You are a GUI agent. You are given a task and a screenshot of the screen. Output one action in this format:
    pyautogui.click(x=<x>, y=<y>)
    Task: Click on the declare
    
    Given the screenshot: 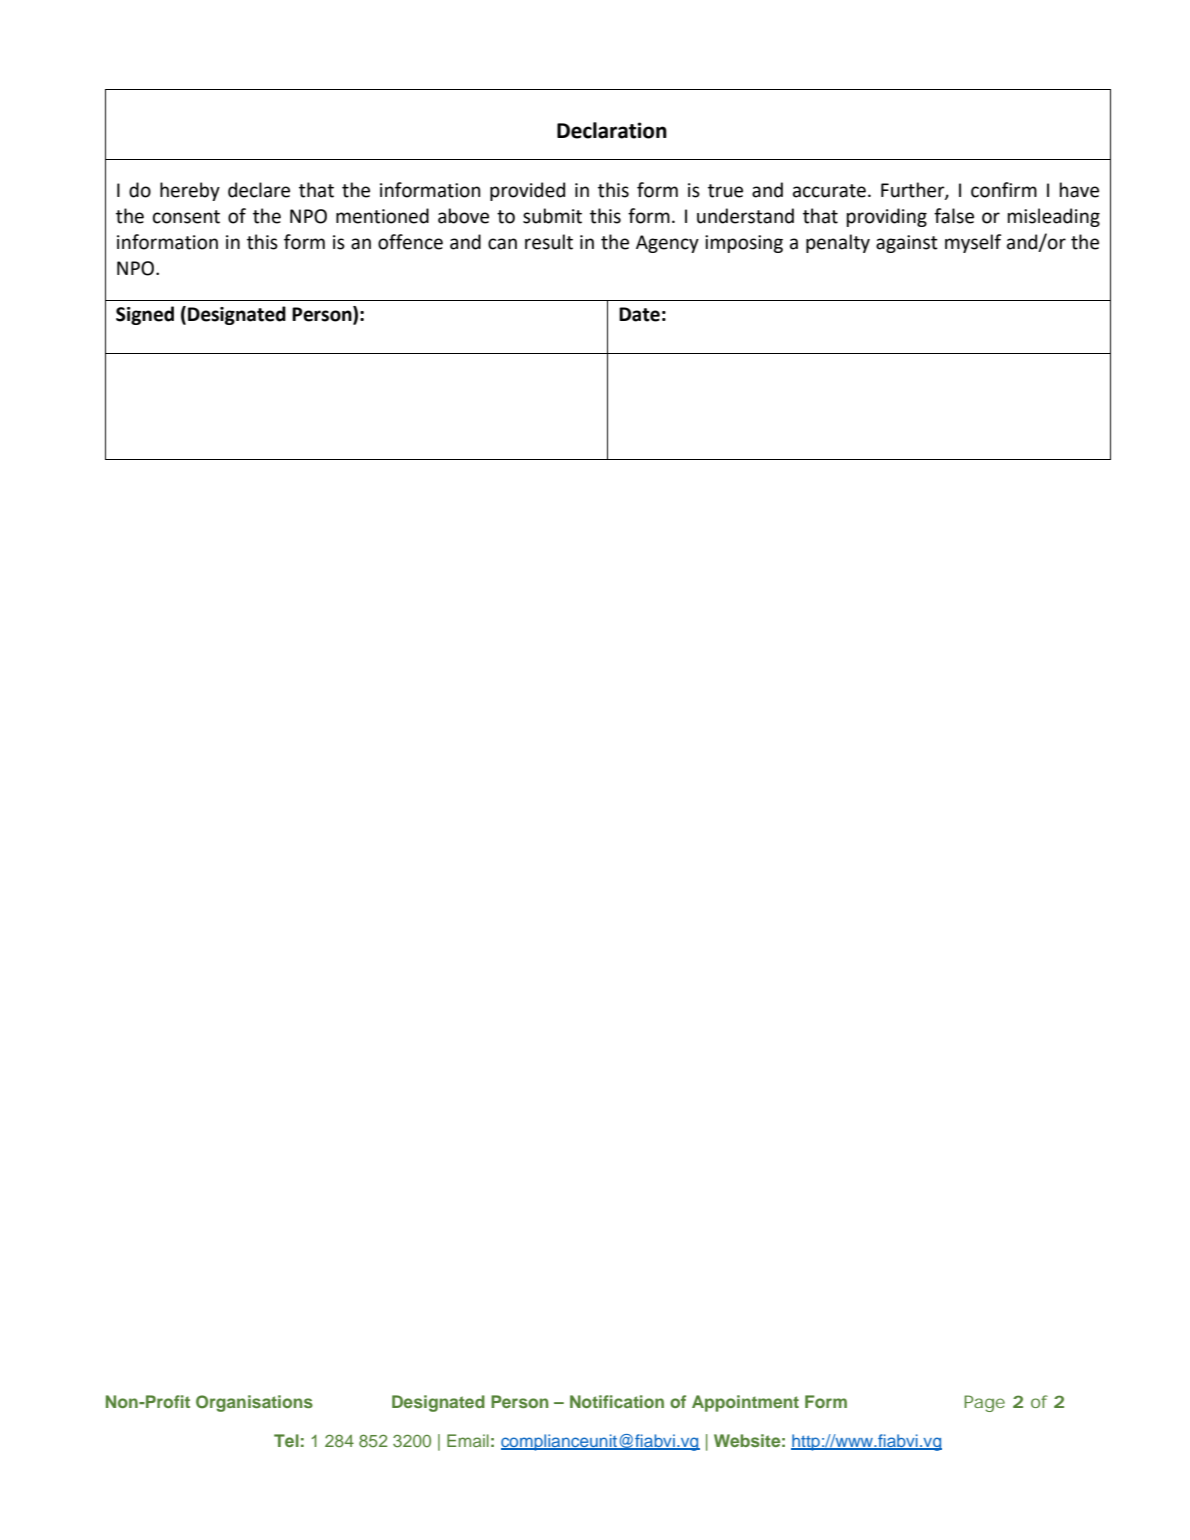 What is the action you would take?
    pyautogui.click(x=259, y=190)
